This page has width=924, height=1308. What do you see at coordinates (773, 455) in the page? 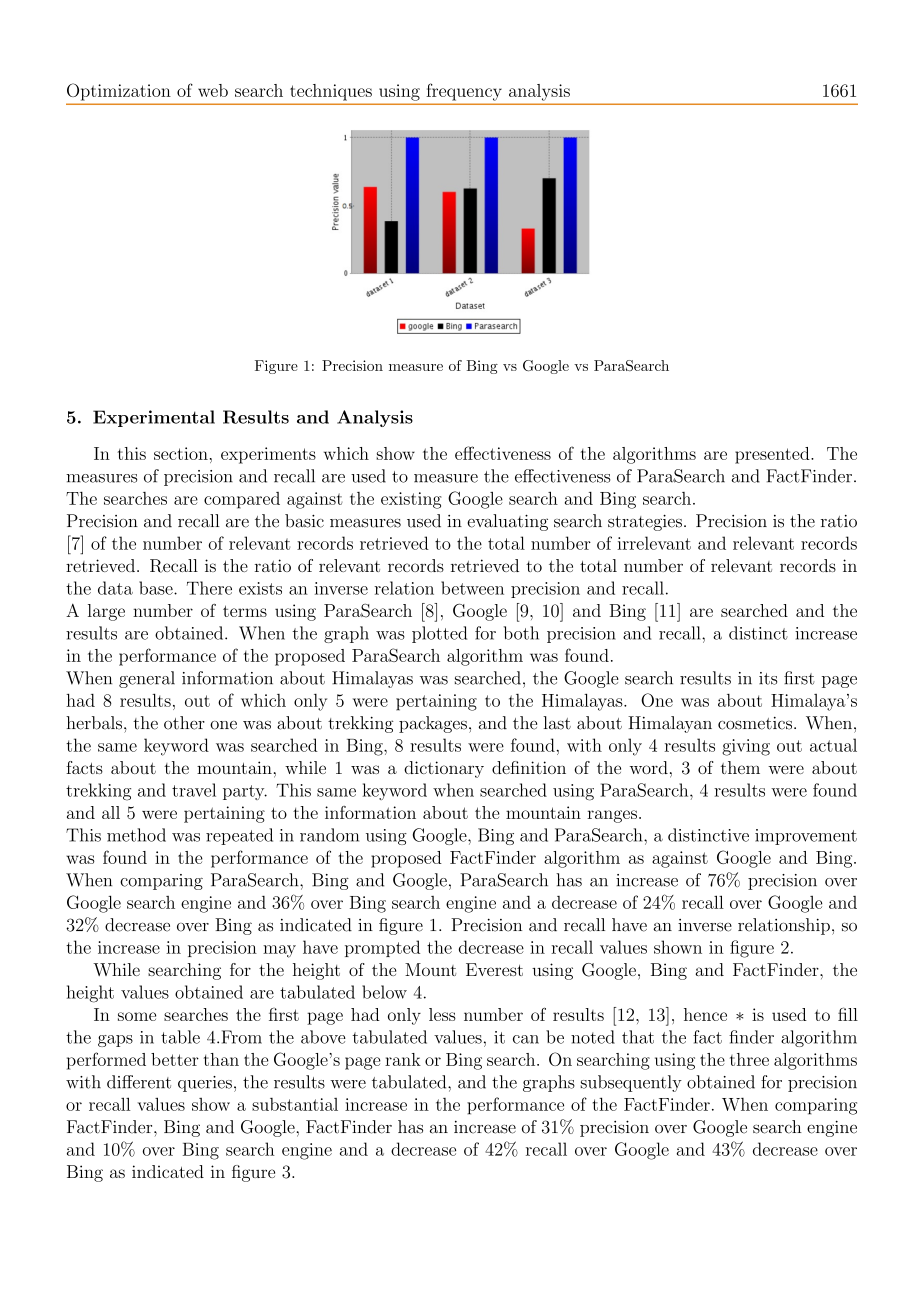
I see `presented` at bounding box center [773, 455].
